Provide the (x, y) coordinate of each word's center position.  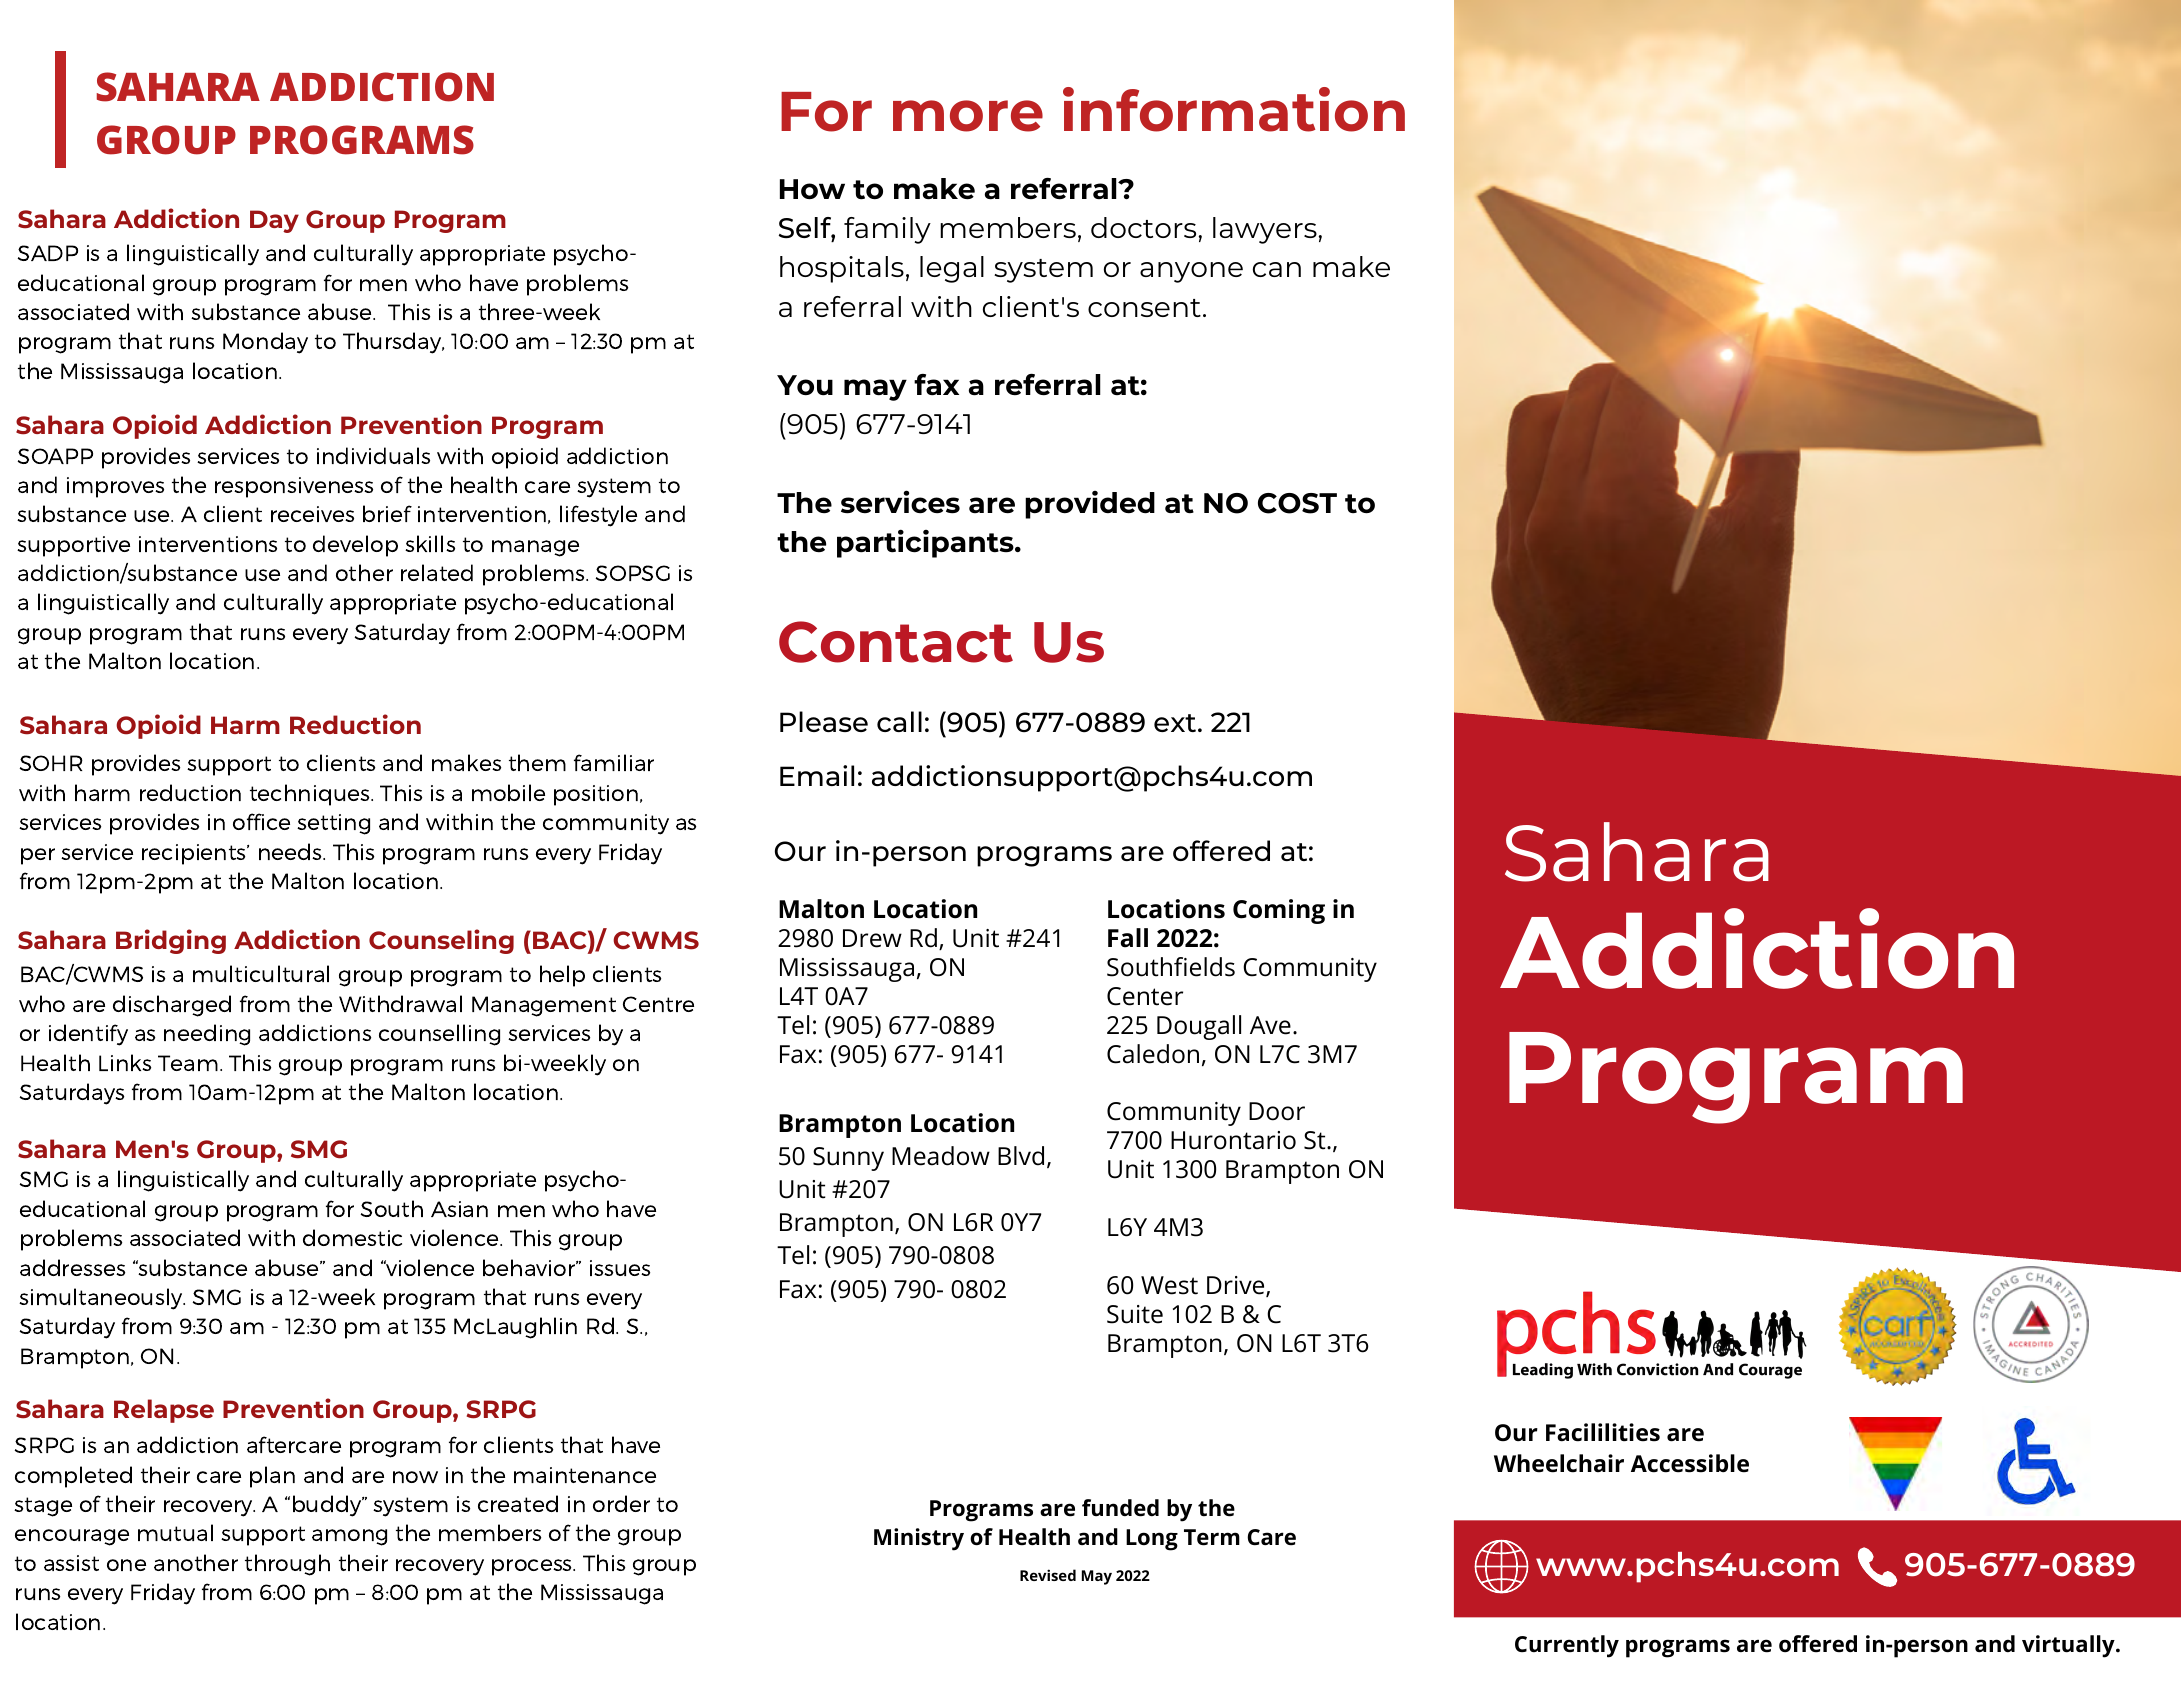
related (437, 572)
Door (1277, 1111)
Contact (896, 642)
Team (188, 1063)
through (287, 1565)
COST (1297, 503)
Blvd (1021, 1156)
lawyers (1265, 230)
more (968, 116)
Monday (265, 343)
